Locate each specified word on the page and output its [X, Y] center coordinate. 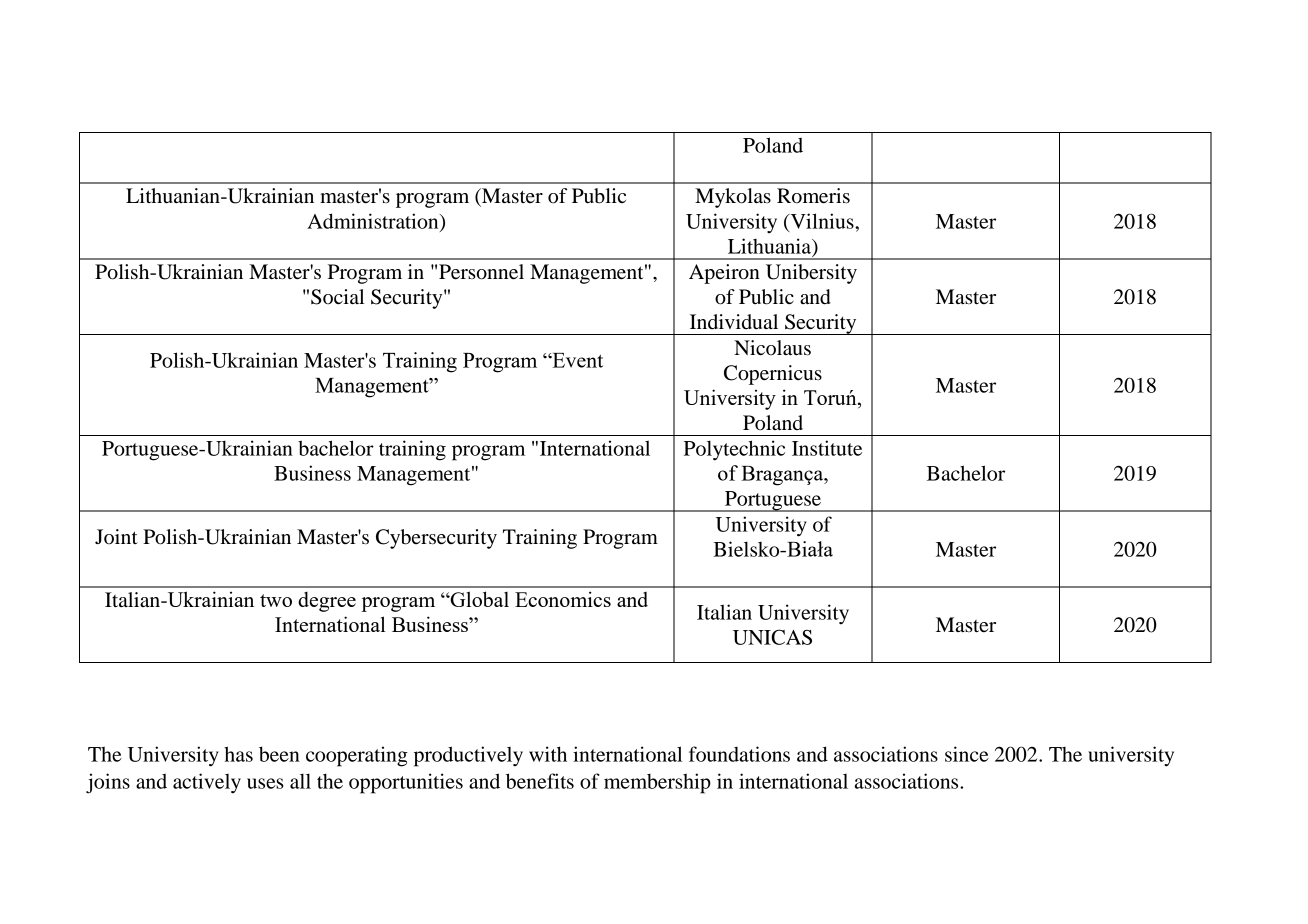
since [967, 754]
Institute [827, 448]
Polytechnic [734, 450]
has [238, 754]
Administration [374, 222]
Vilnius [822, 222]
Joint [116, 537]
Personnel [481, 272]
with [548, 754]
